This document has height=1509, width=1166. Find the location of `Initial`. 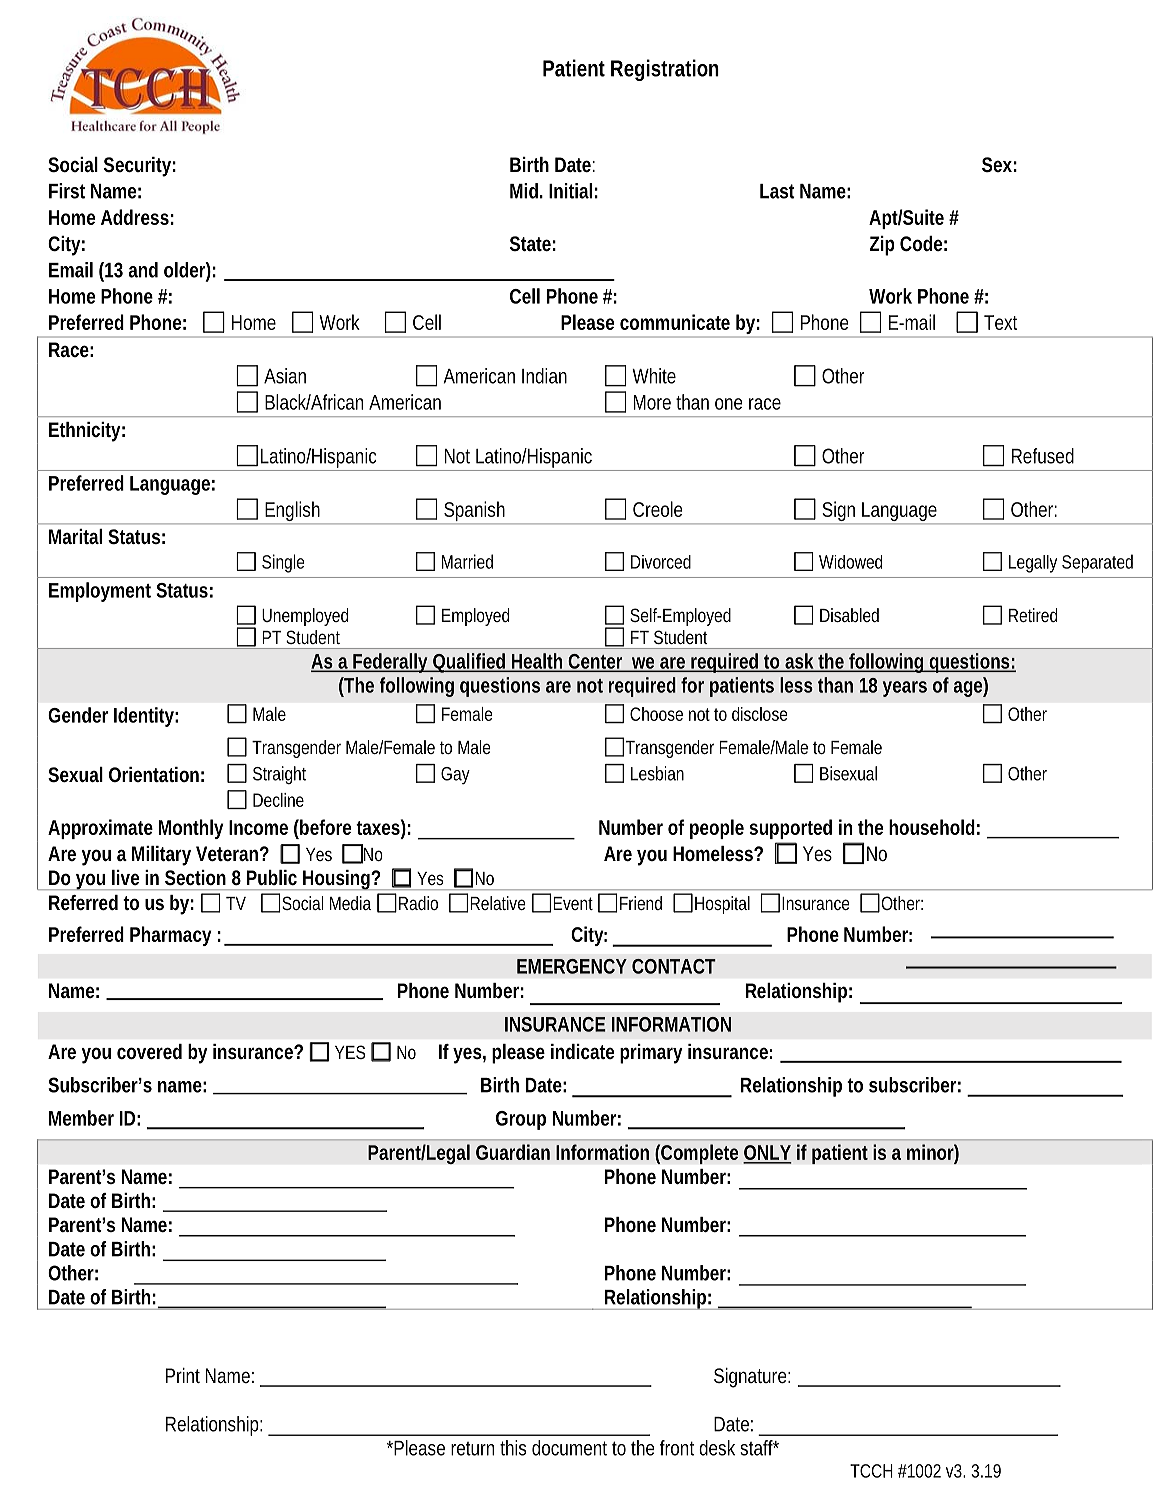

Initial is located at coordinates (570, 191).
